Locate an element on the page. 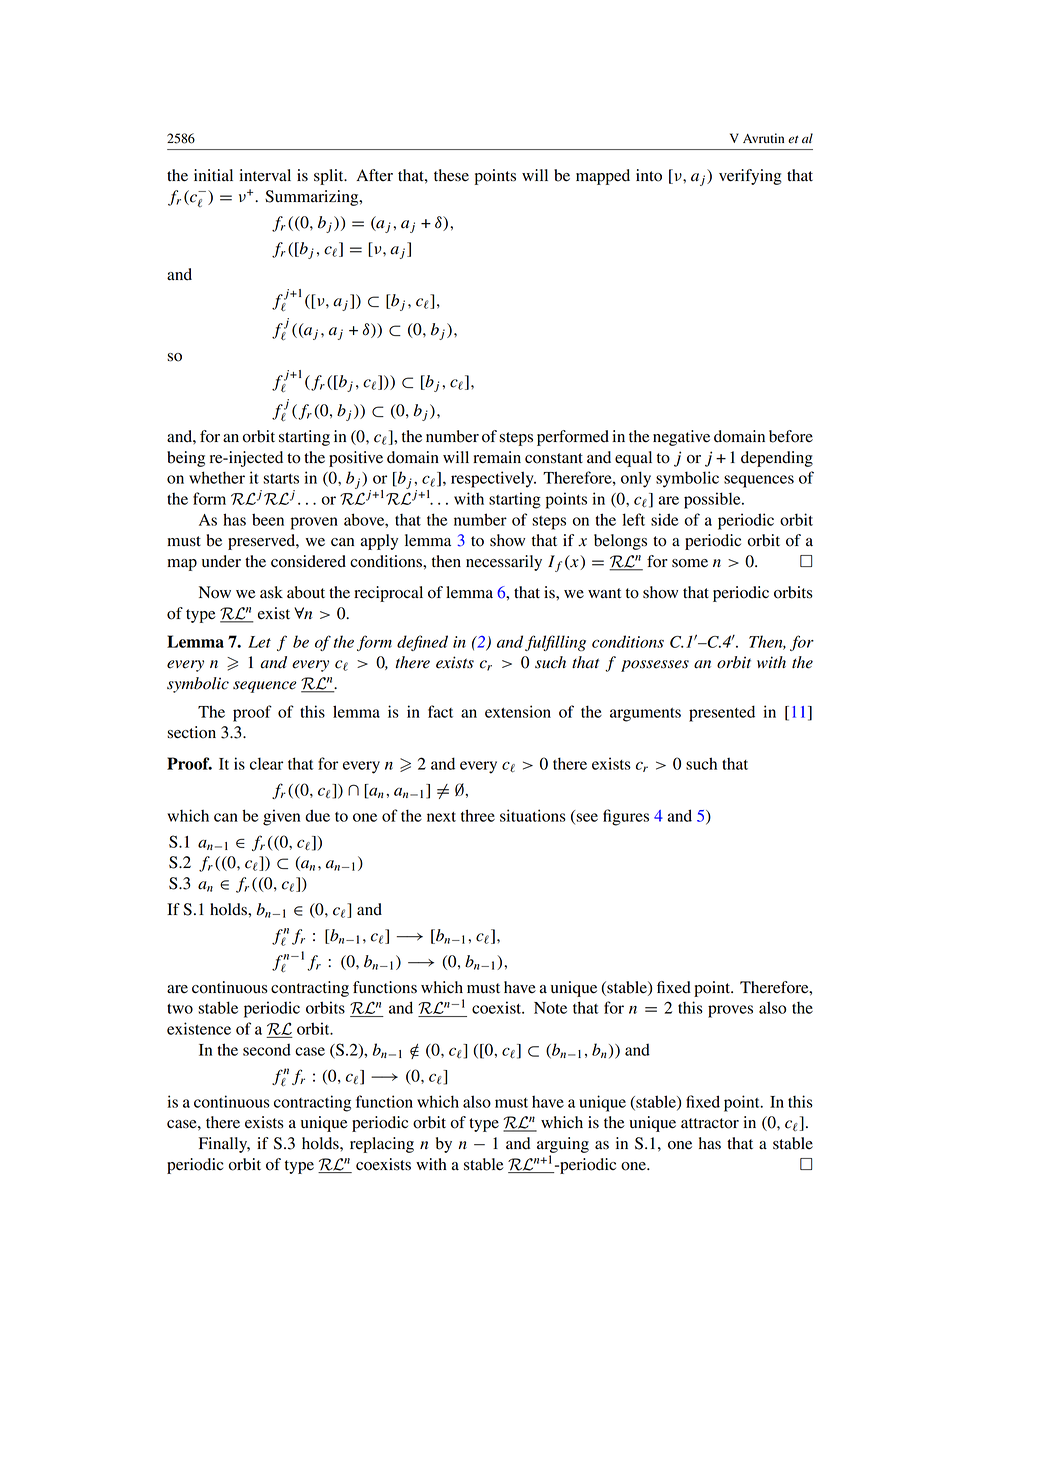  extension is located at coordinates (518, 711).
